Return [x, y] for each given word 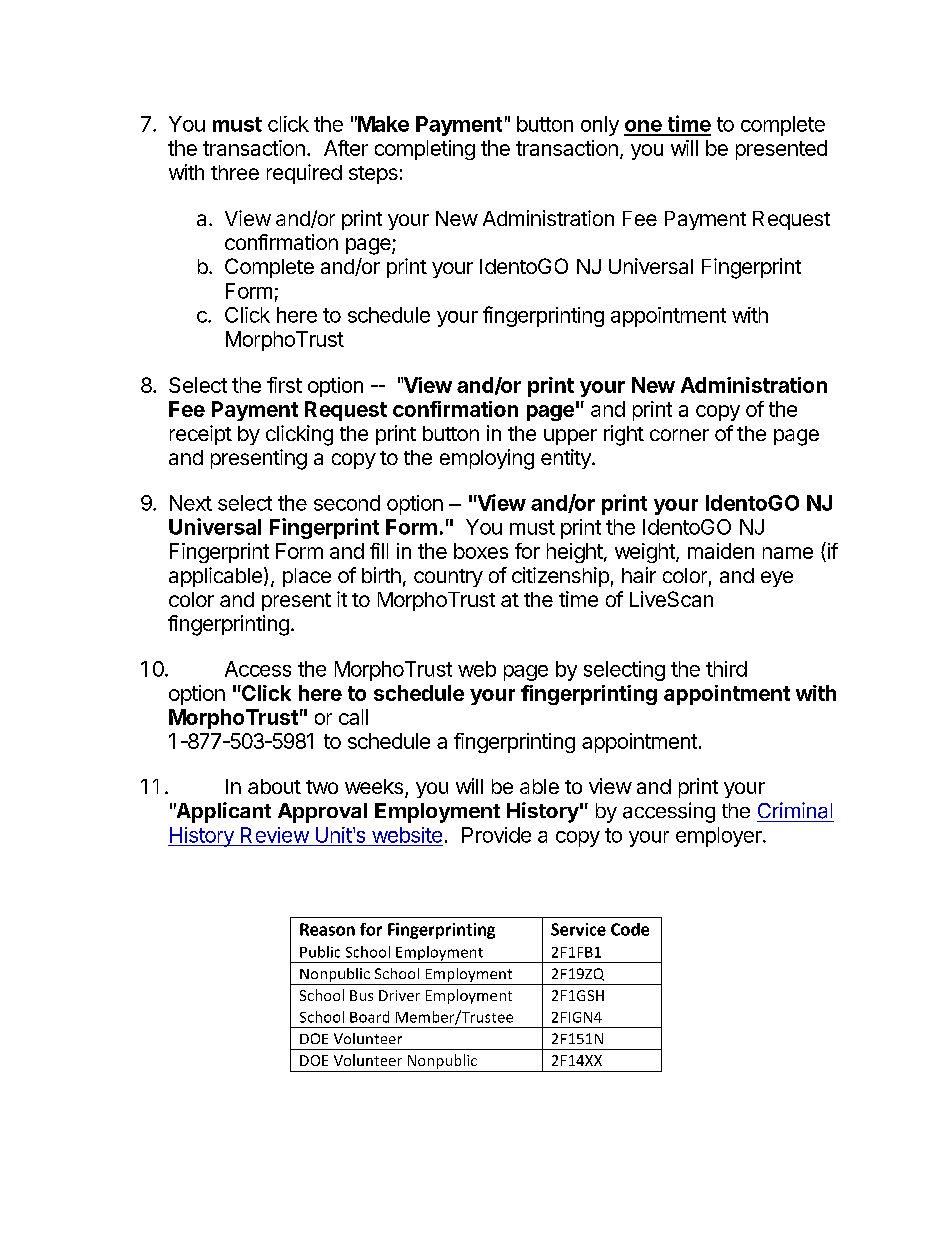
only [600, 126]
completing [425, 150]
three [235, 172]
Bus [361, 995]
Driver [399, 995]
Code [630, 929]
